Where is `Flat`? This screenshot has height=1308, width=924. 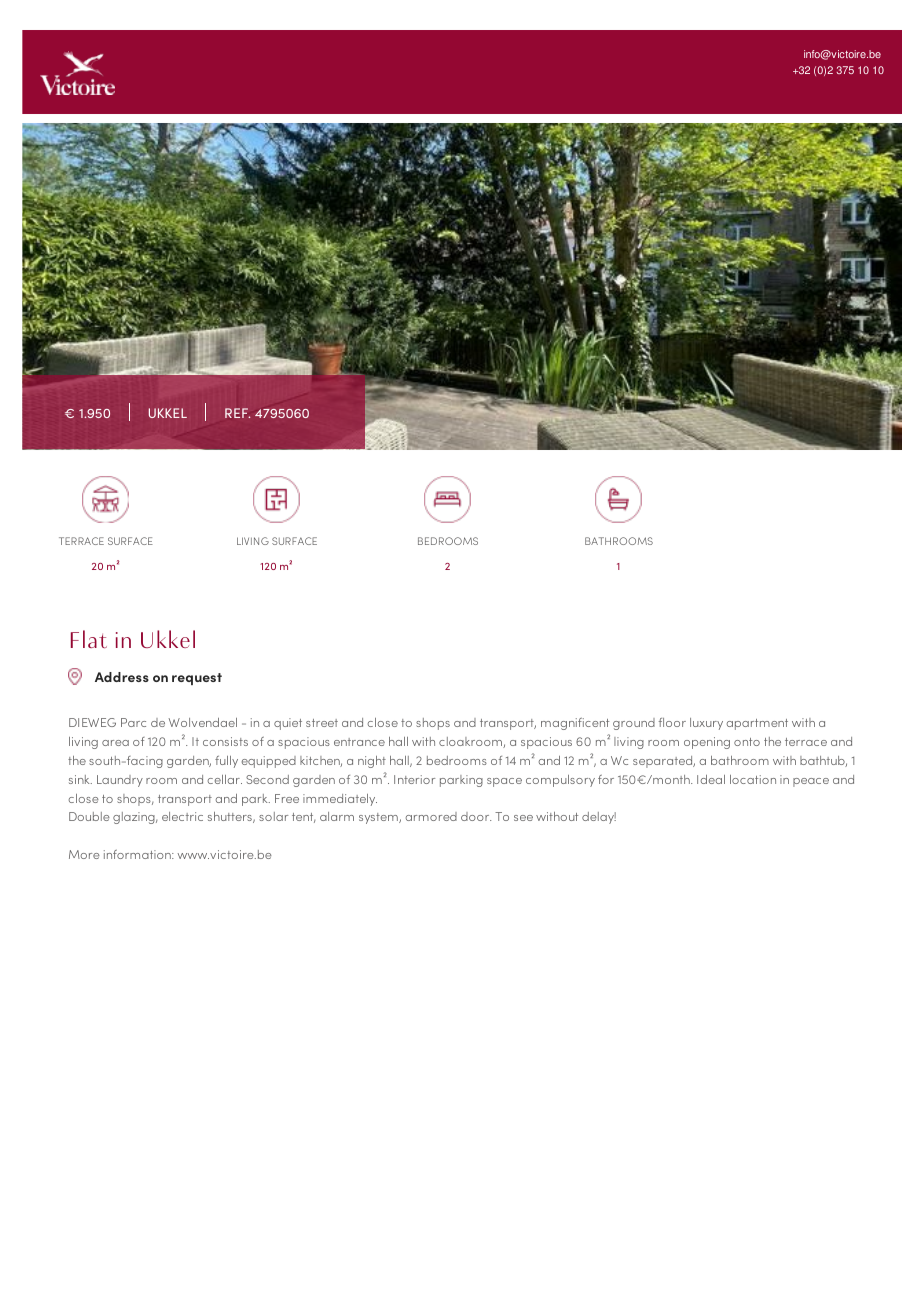 Flat is located at coordinates (89, 639).
